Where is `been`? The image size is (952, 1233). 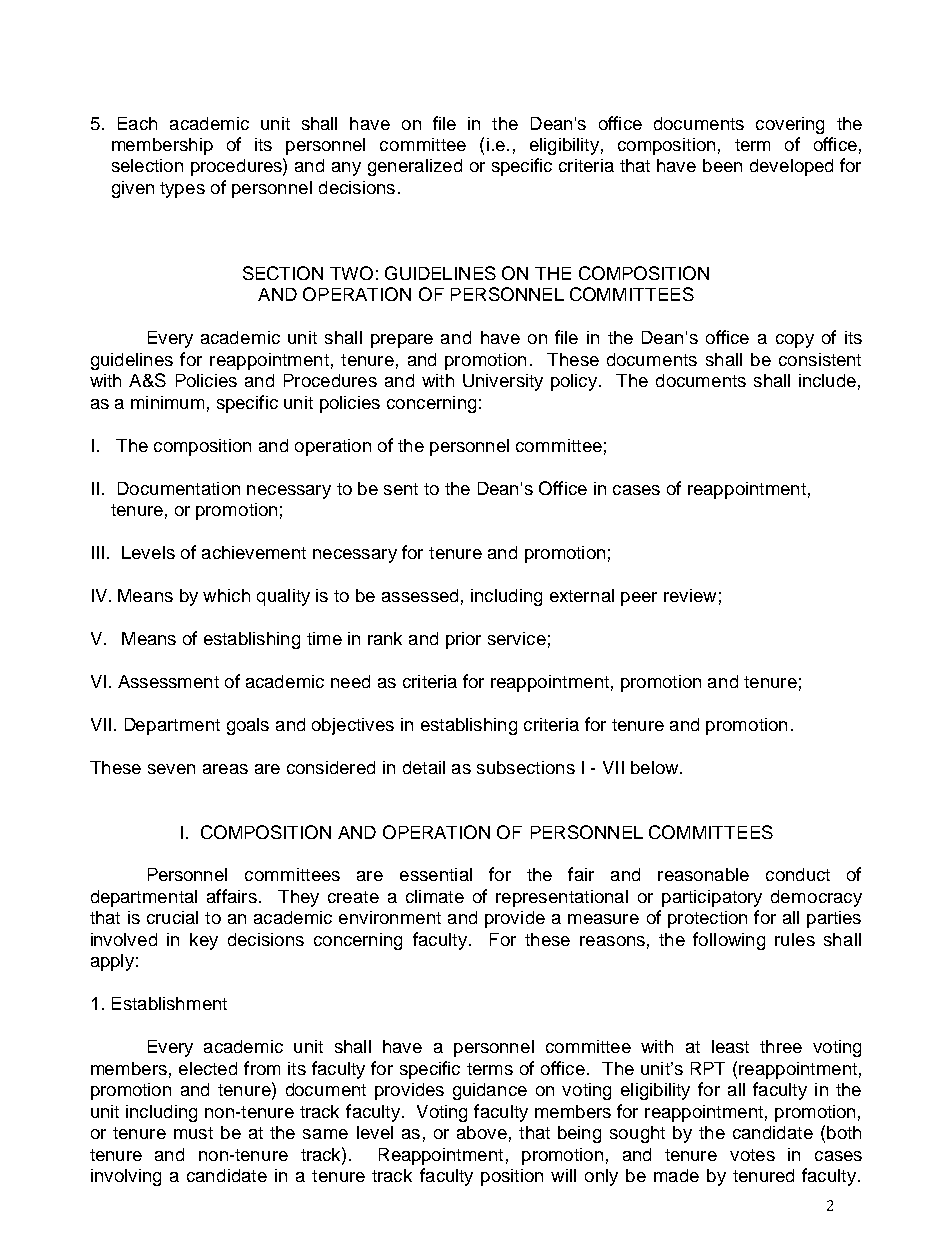 been is located at coordinates (722, 165).
